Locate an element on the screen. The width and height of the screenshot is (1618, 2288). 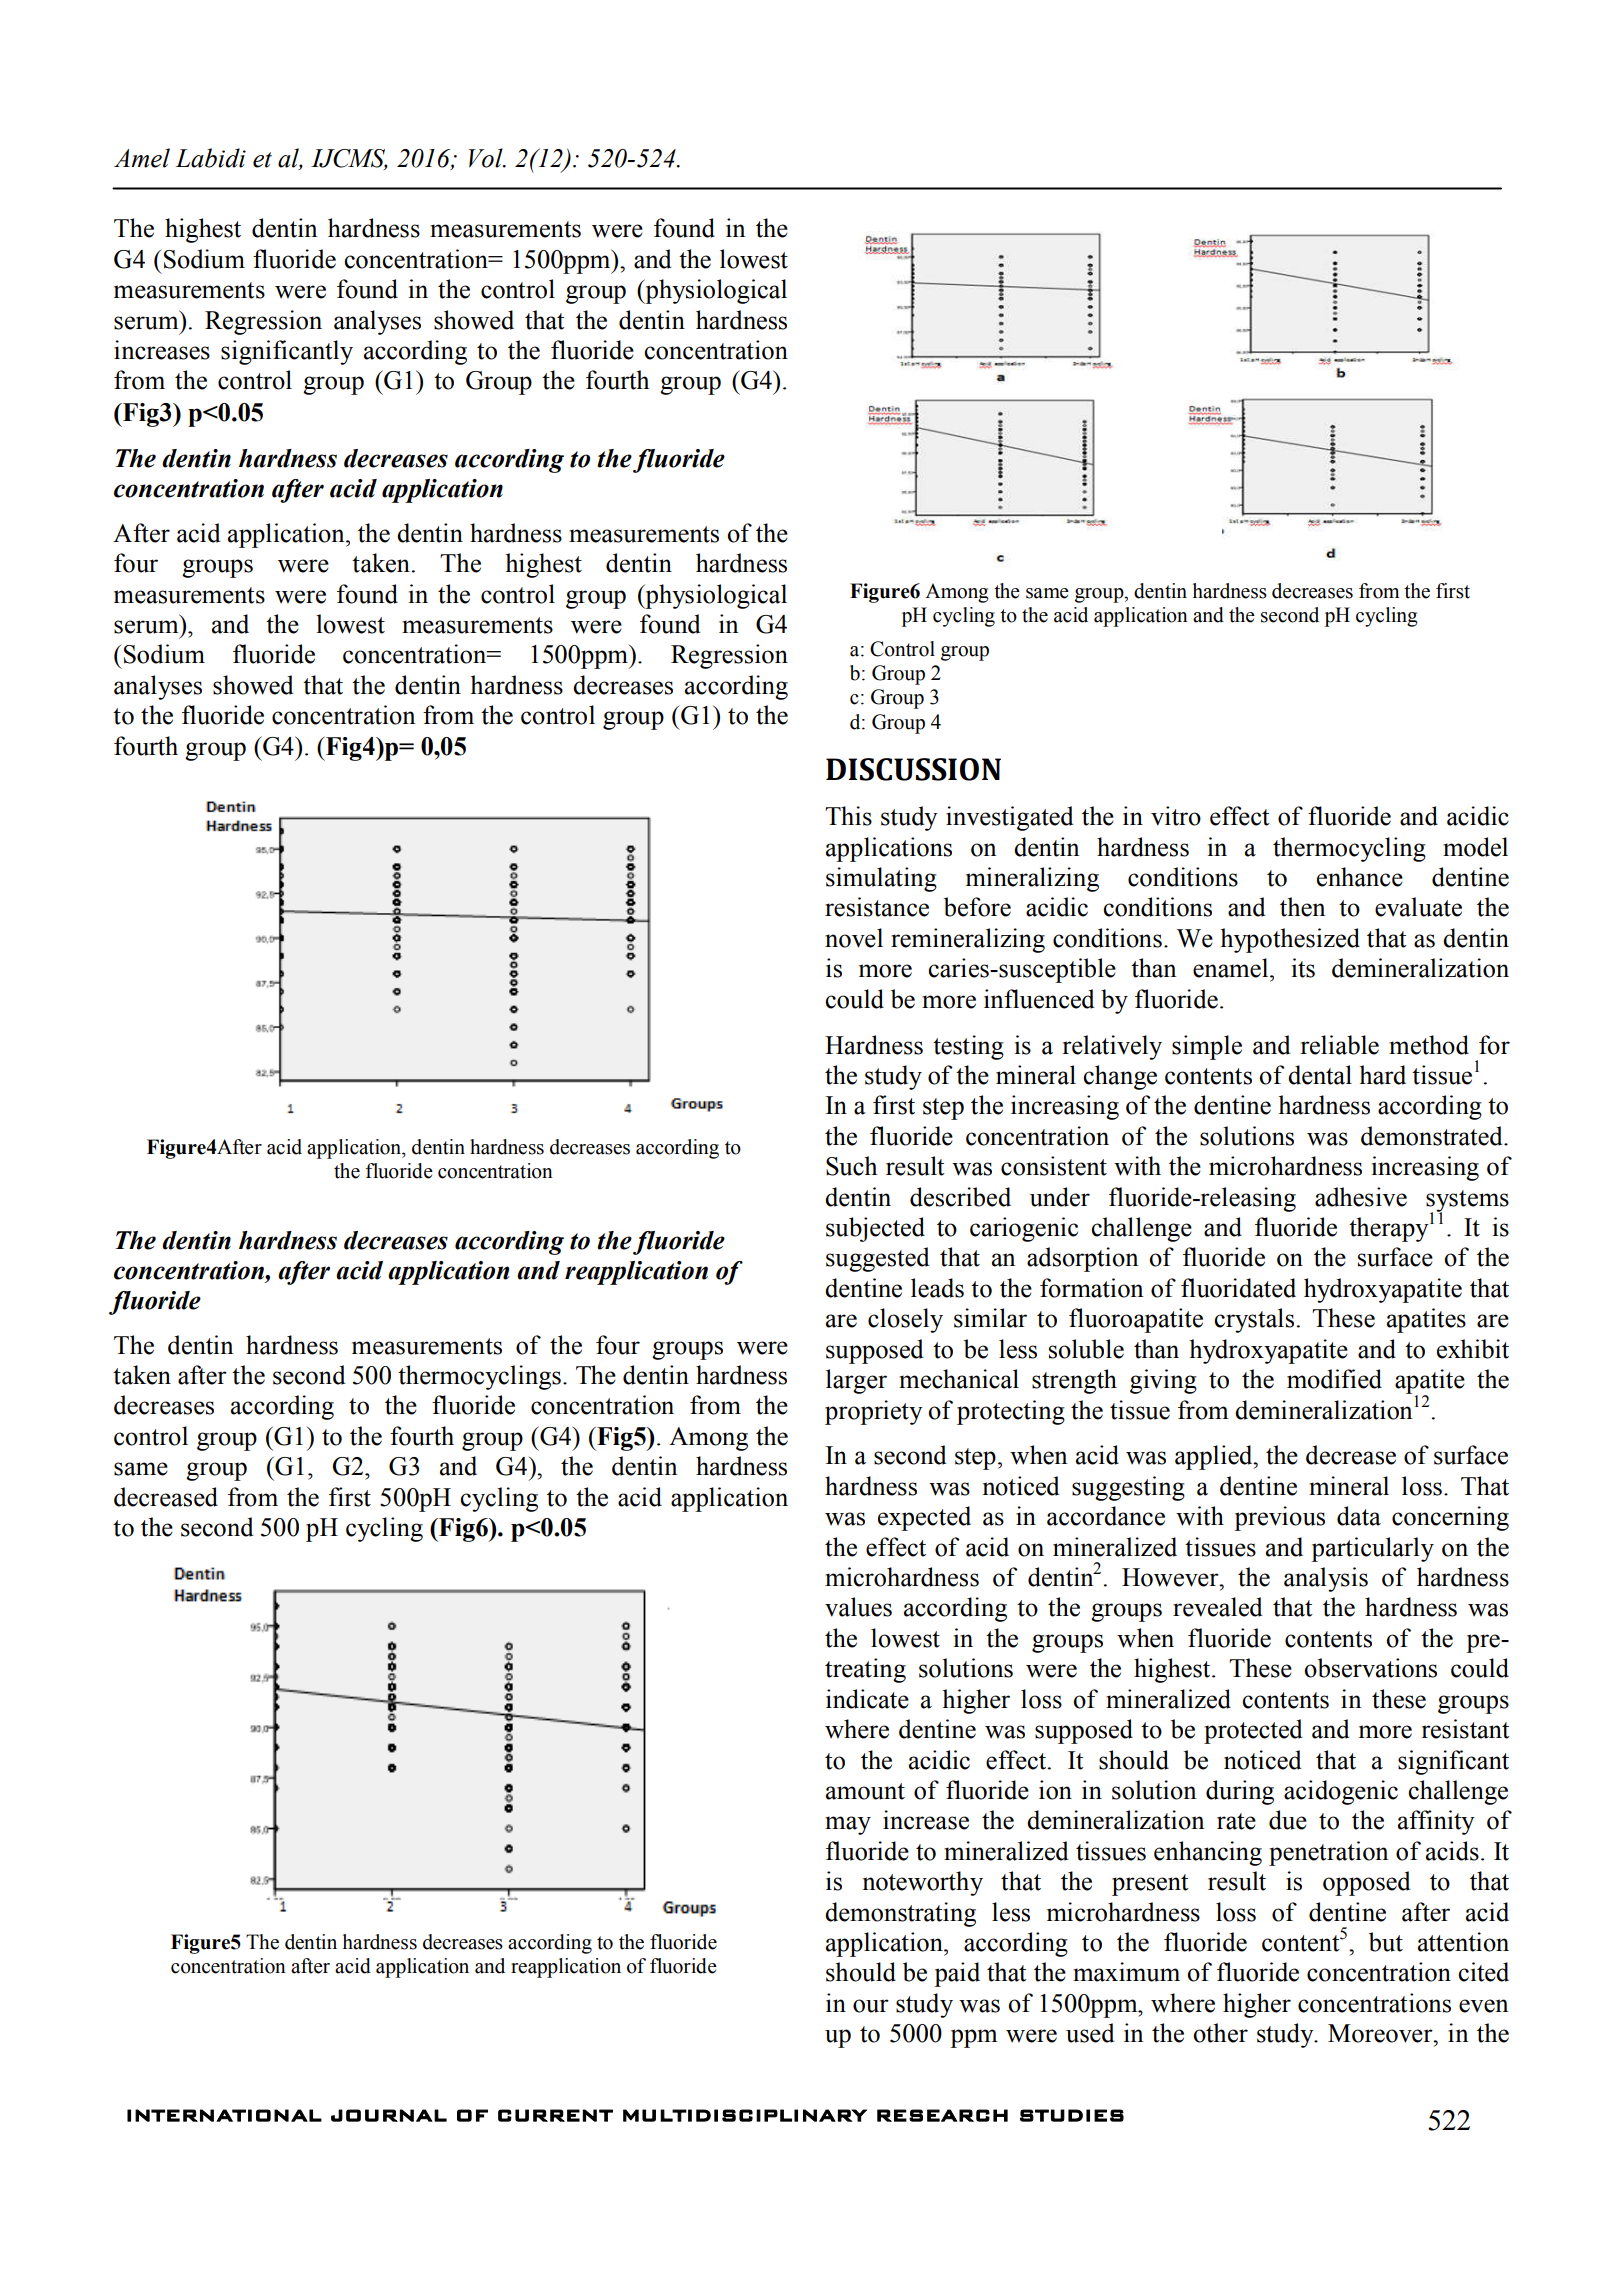
DISCUSSION is located at coordinates (913, 769).
